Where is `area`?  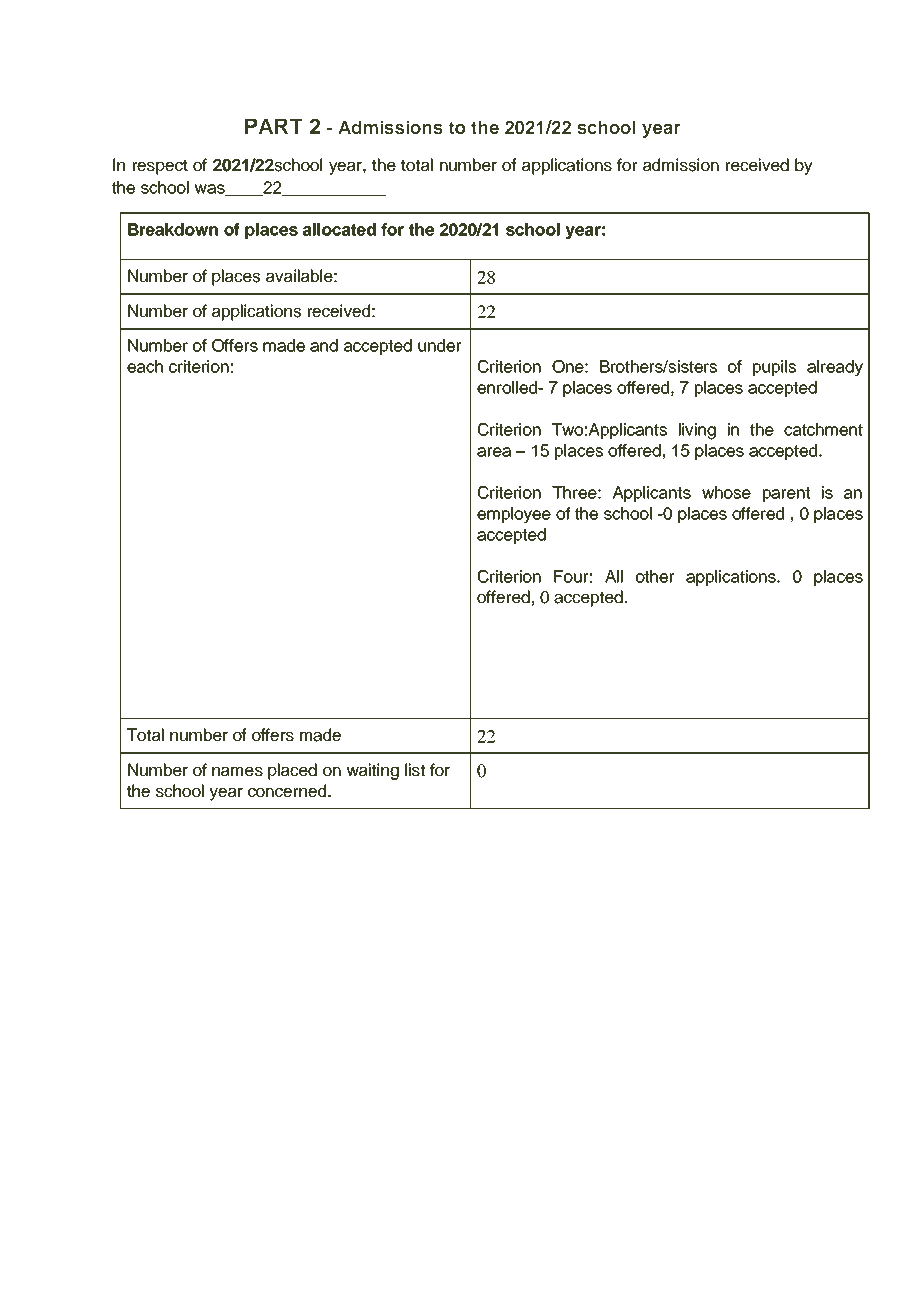
area is located at coordinates (494, 452).
